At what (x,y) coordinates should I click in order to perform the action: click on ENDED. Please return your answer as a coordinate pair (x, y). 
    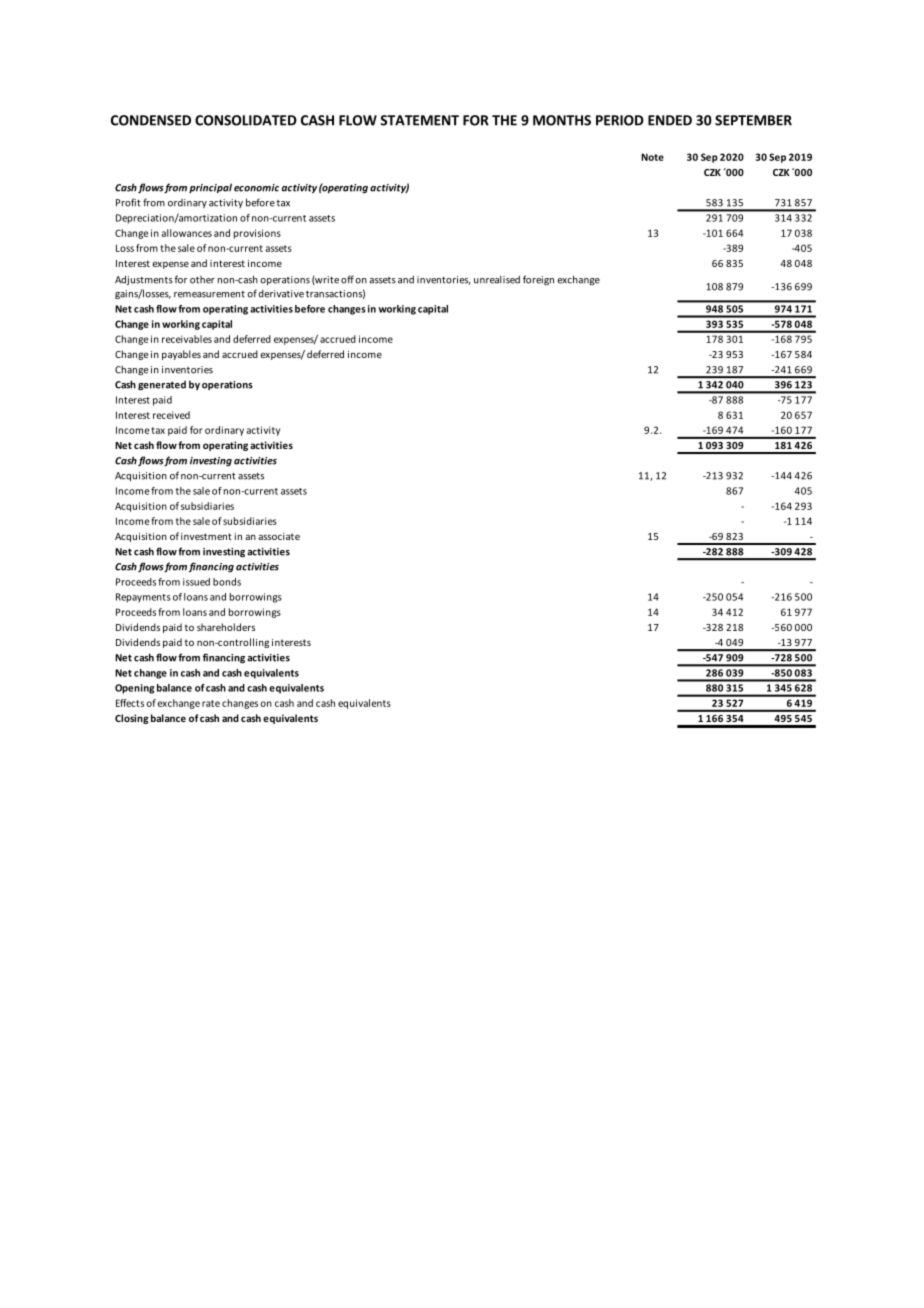
    Looking at the image, I should click on (670, 120).
